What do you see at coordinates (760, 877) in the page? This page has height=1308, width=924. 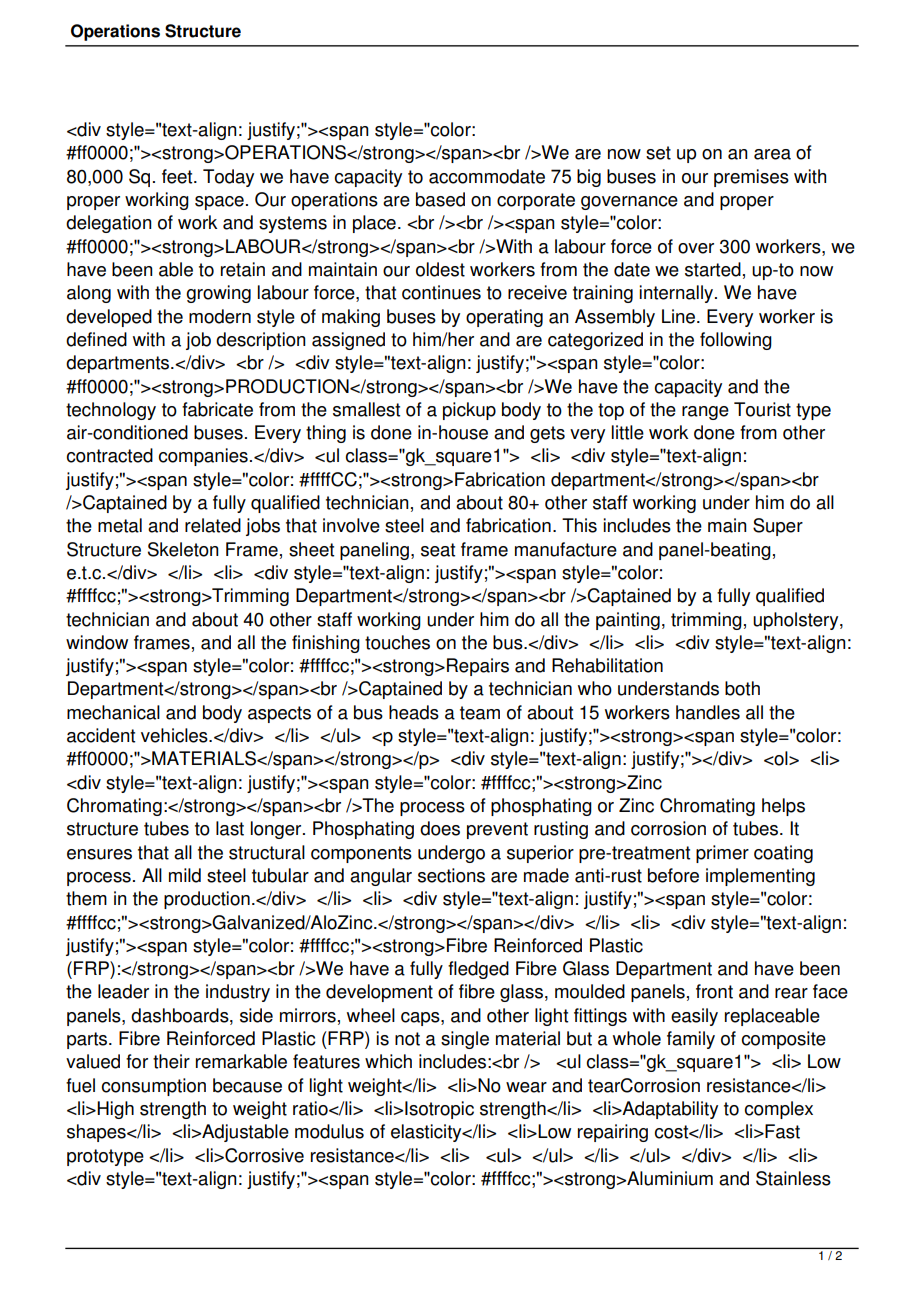 I see `implementing` at bounding box center [760, 877].
